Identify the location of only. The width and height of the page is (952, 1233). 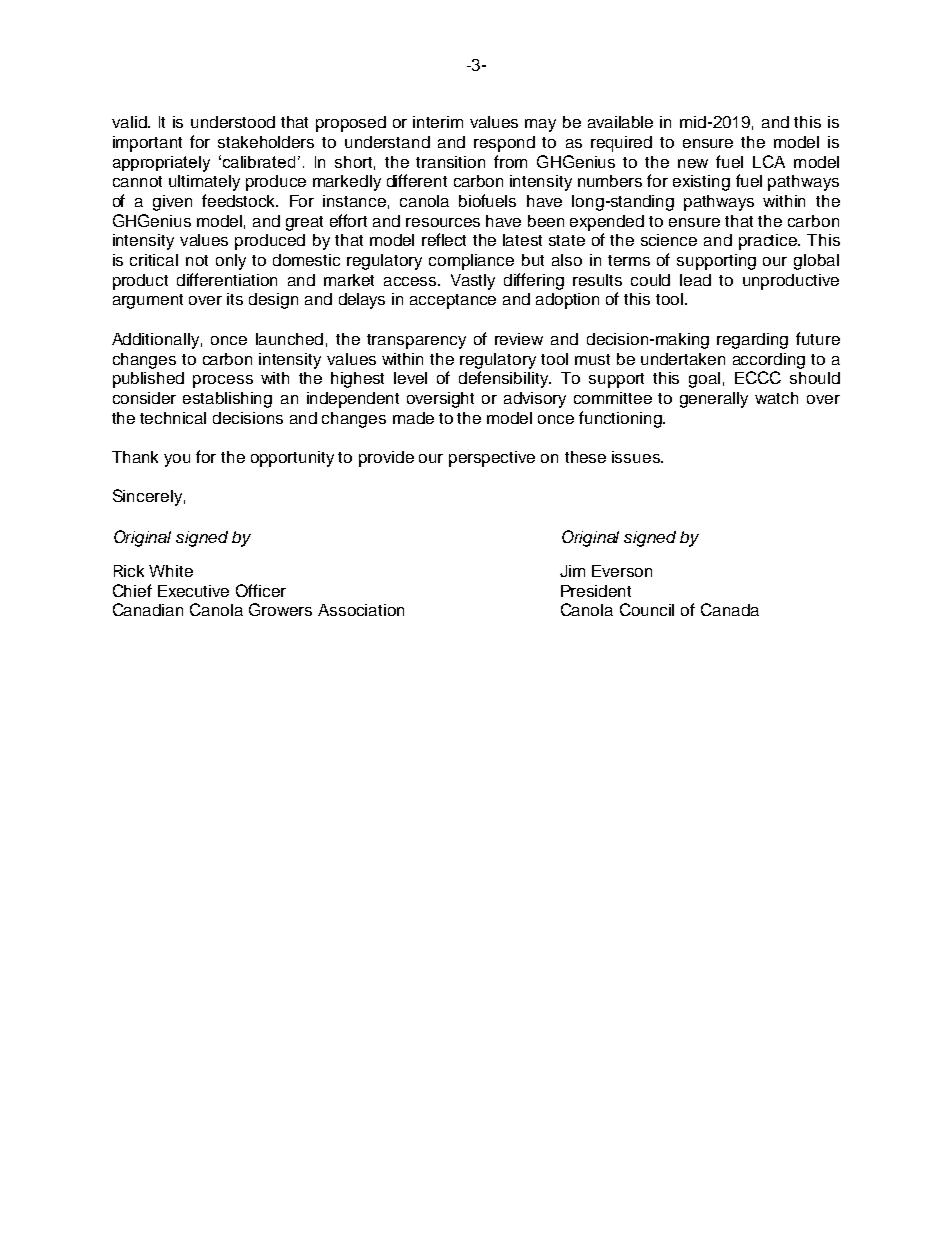
(231, 262).
